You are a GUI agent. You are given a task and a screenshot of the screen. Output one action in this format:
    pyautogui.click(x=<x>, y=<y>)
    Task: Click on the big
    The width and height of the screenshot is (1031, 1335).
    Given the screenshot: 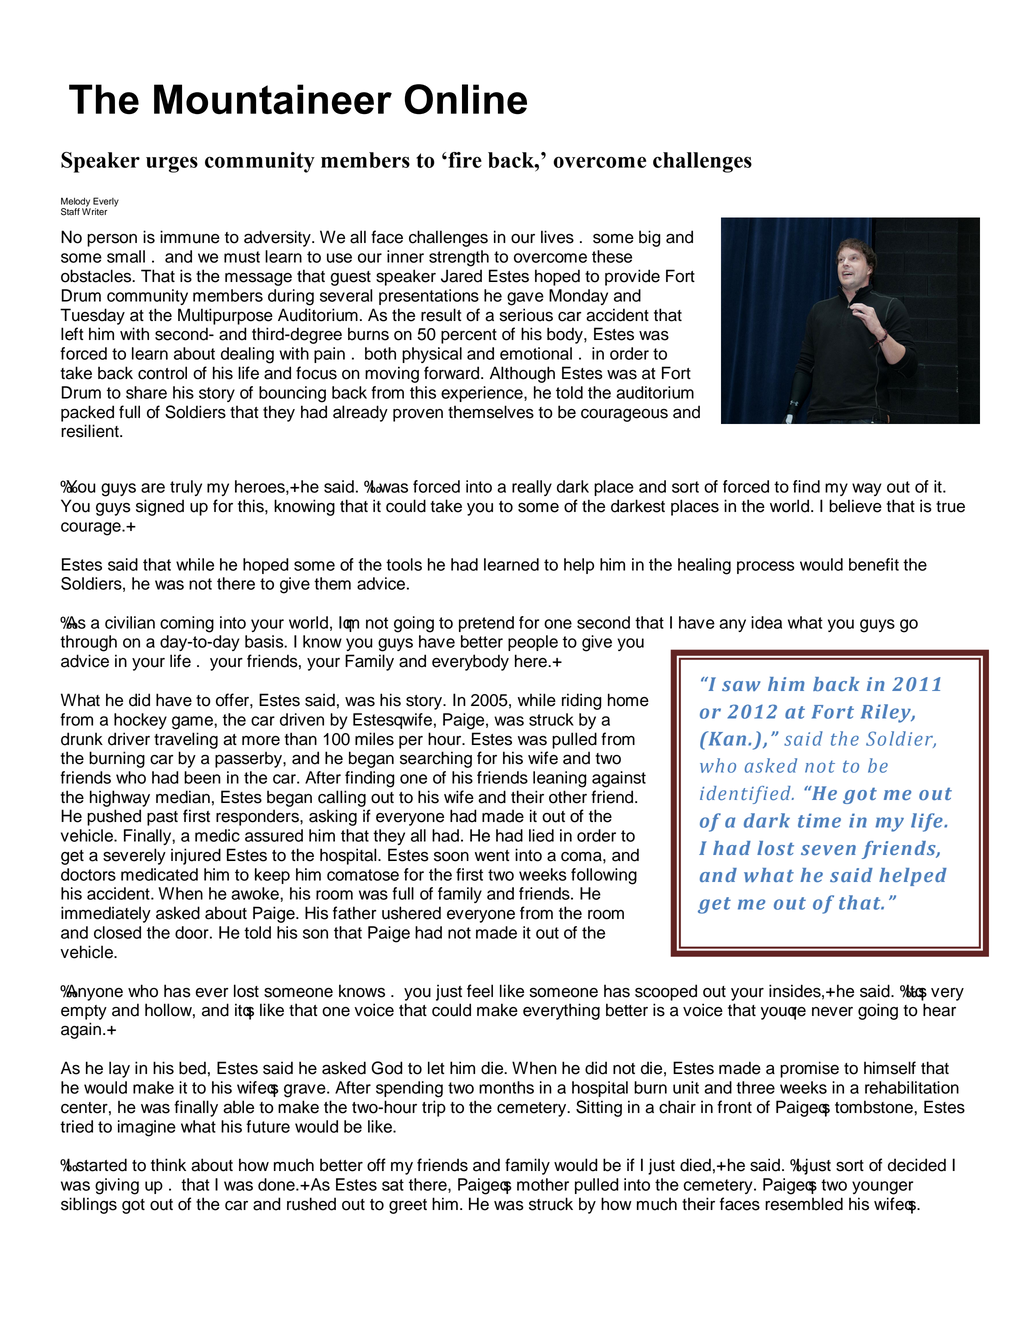 What is the action you would take?
    pyautogui.click(x=650, y=238)
